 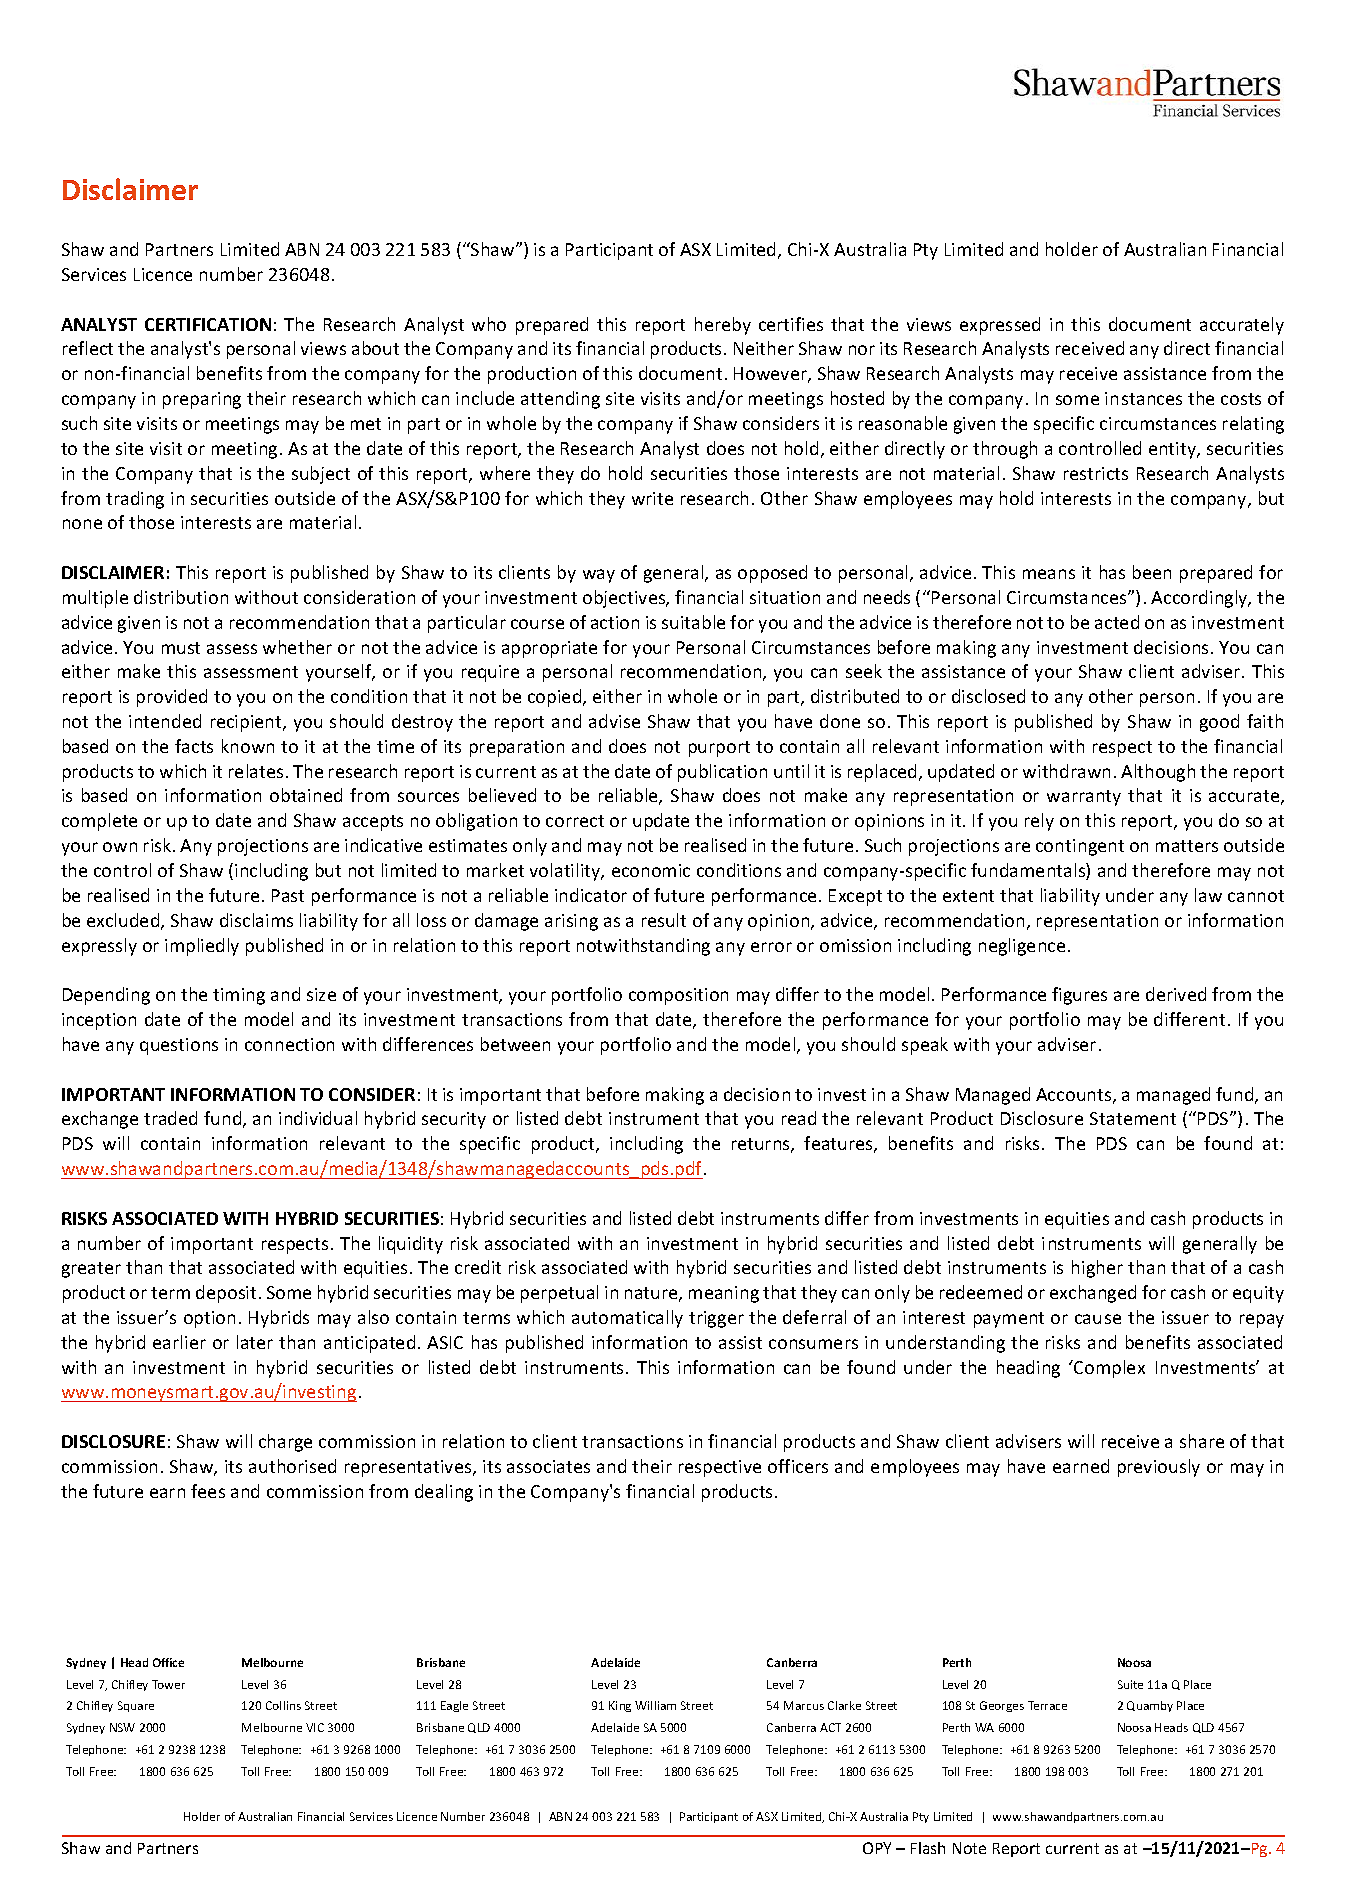 I want to click on Statement, so click(x=1133, y=1118).
